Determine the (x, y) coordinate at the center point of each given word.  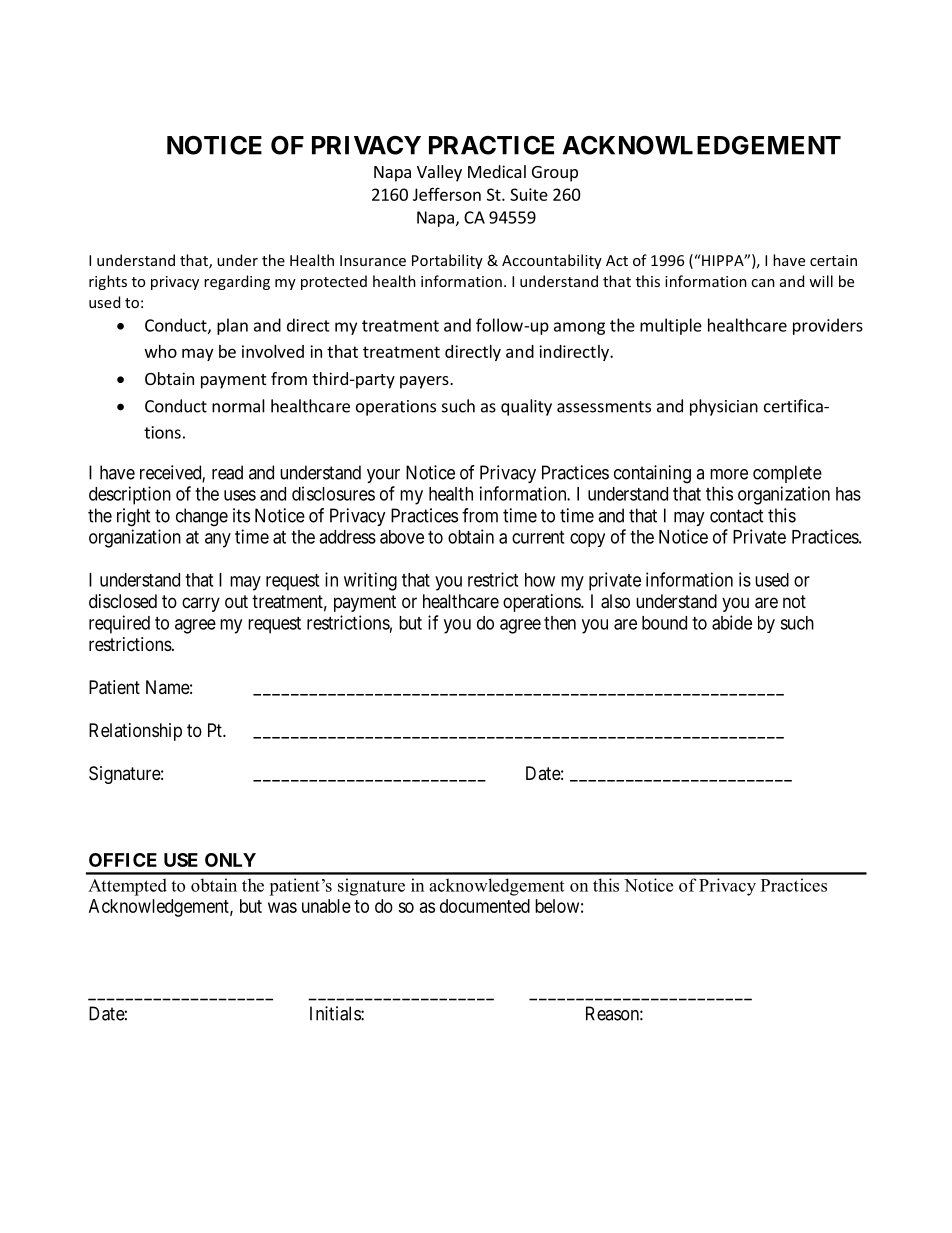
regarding (237, 282)
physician (724, 407)
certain (833, 260)
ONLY (230, 860)
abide (732, 622)
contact (737, 516)
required (119, 624)
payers (425, 382)
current (538, 537)
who (161, 351)
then (560, 623)
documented (485, 906)
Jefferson (447, 194)
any (218, 540)
